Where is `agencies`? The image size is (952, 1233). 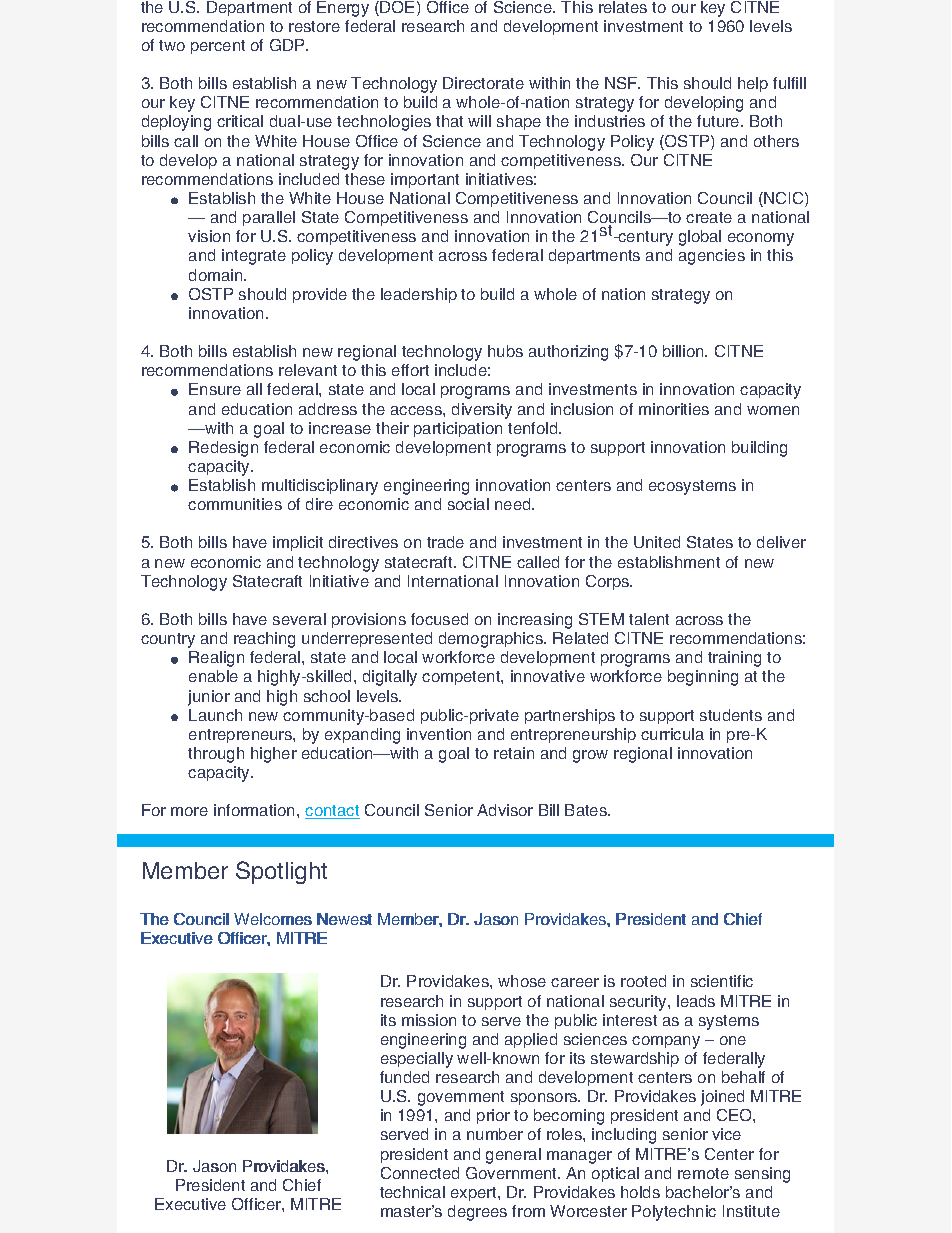
agencies is located at coordinates (712, 257).
